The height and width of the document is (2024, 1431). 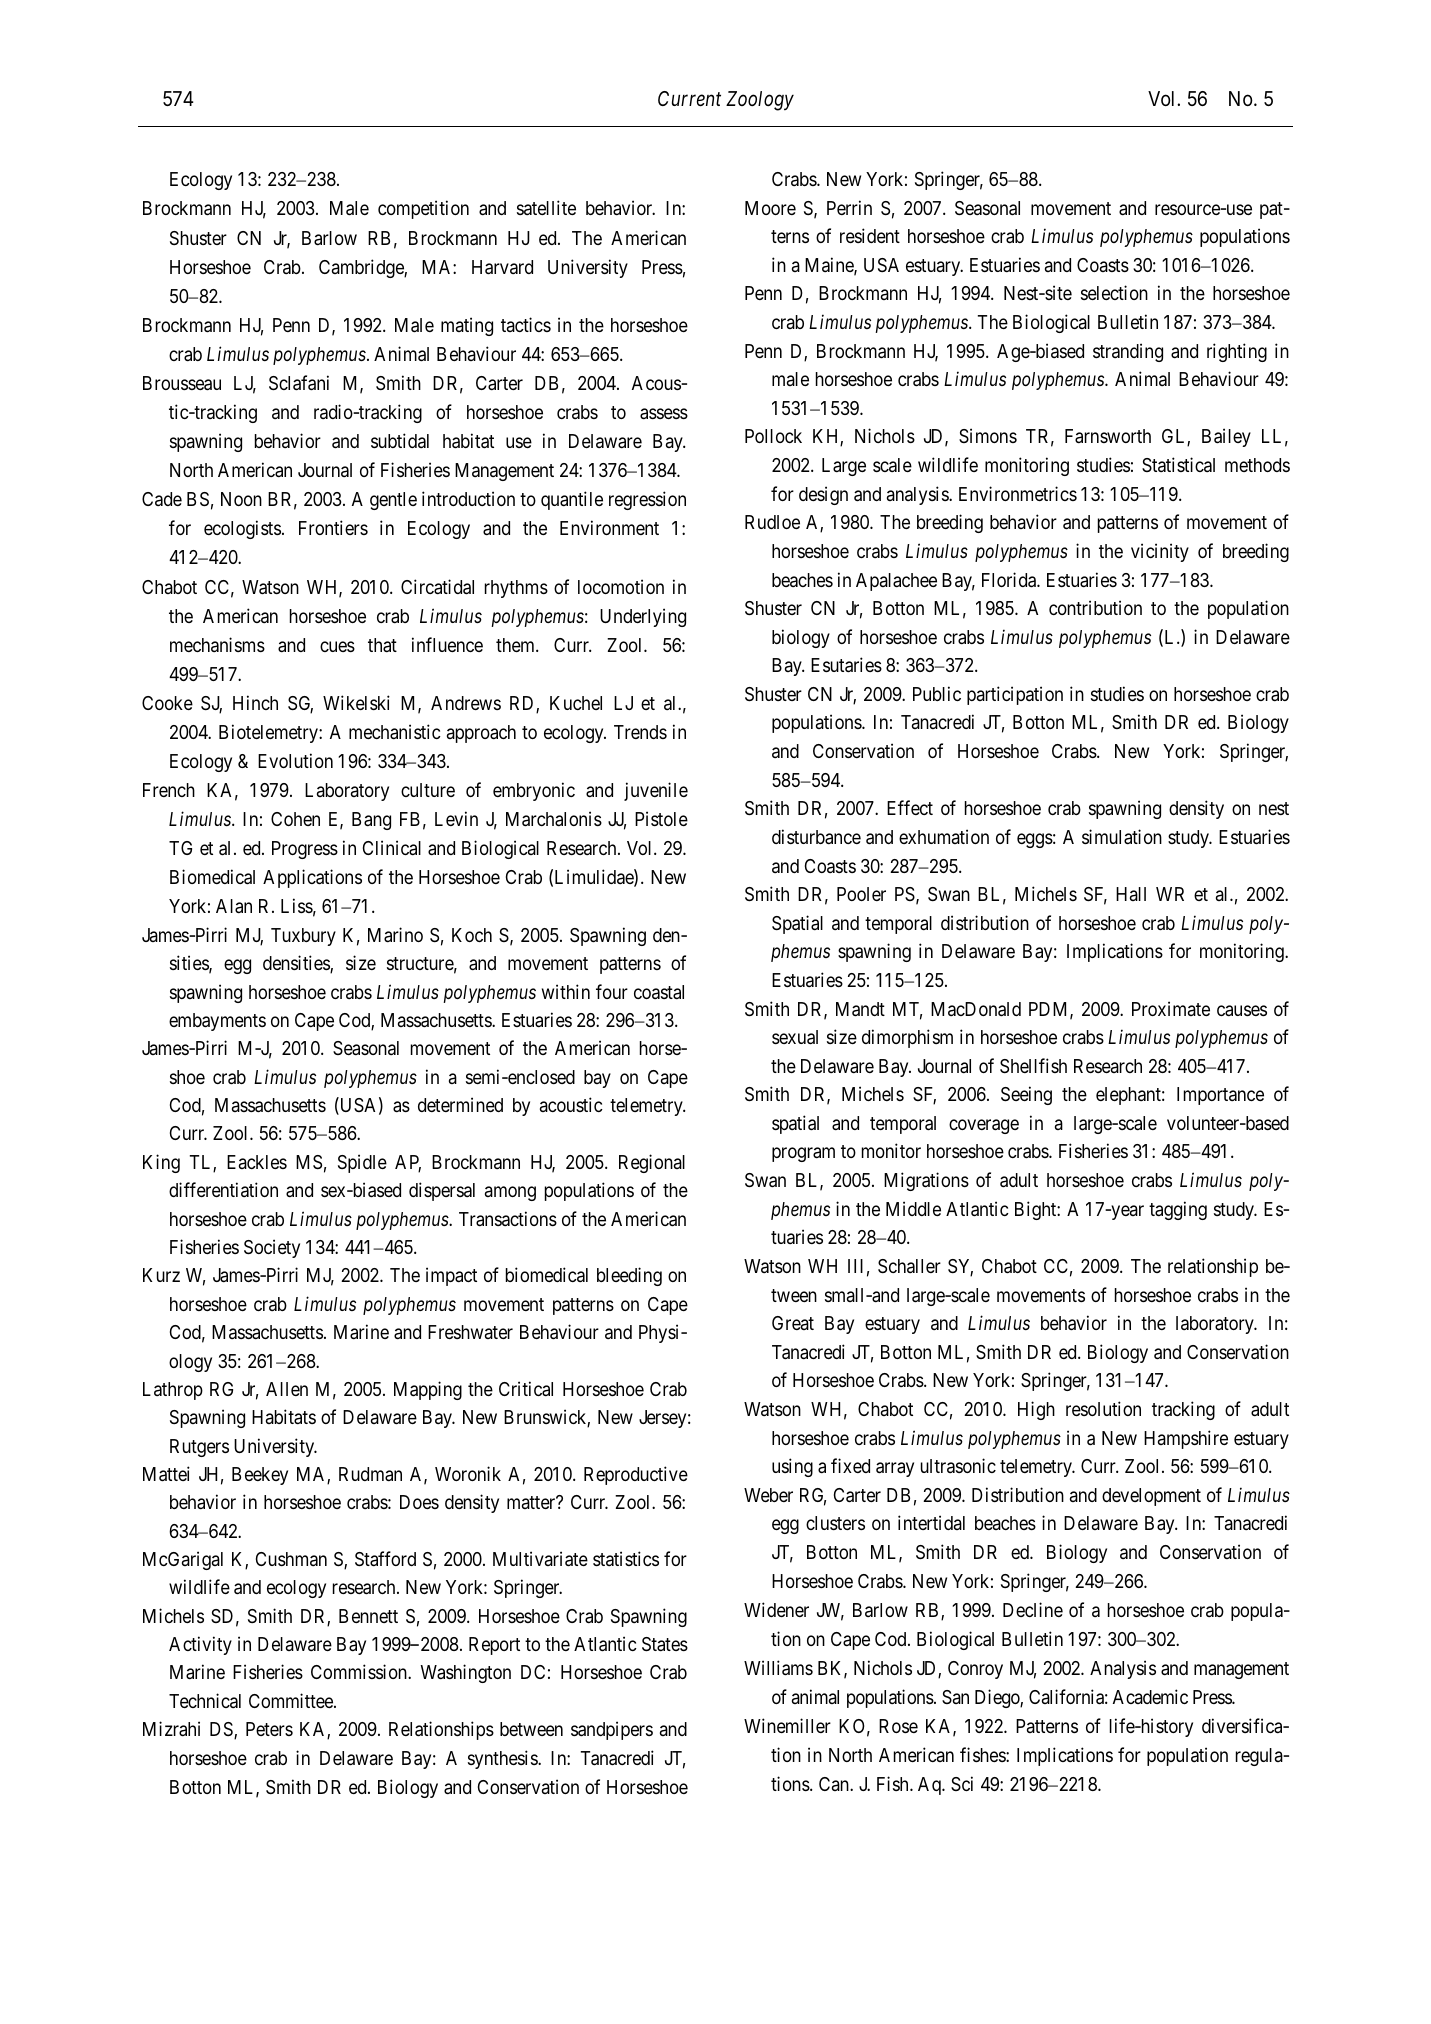 What do you see at coordinates (1128, 352) in the document?
I see `stranding` at bounding box center [1128, 352].
